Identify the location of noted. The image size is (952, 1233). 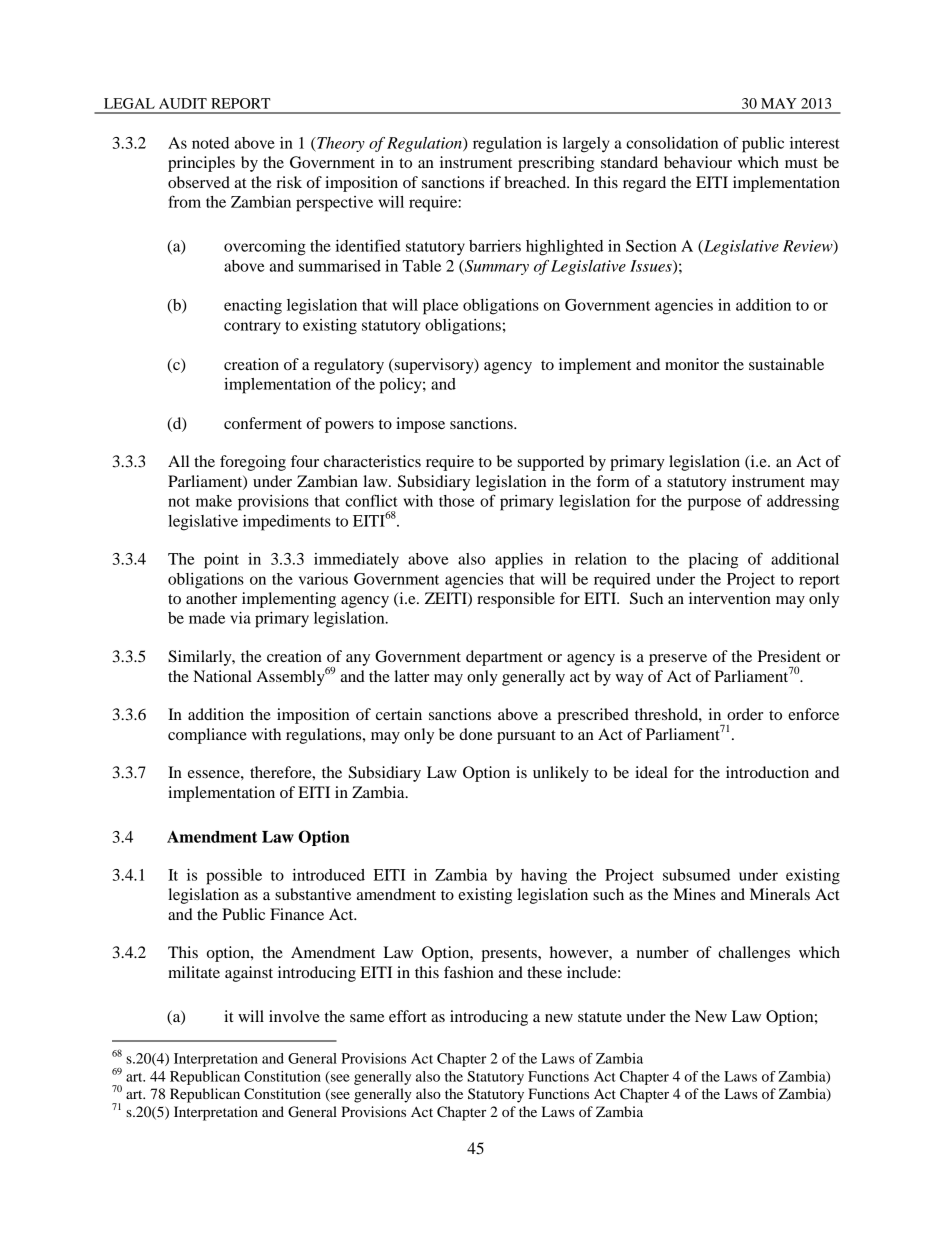
(210, 143).
